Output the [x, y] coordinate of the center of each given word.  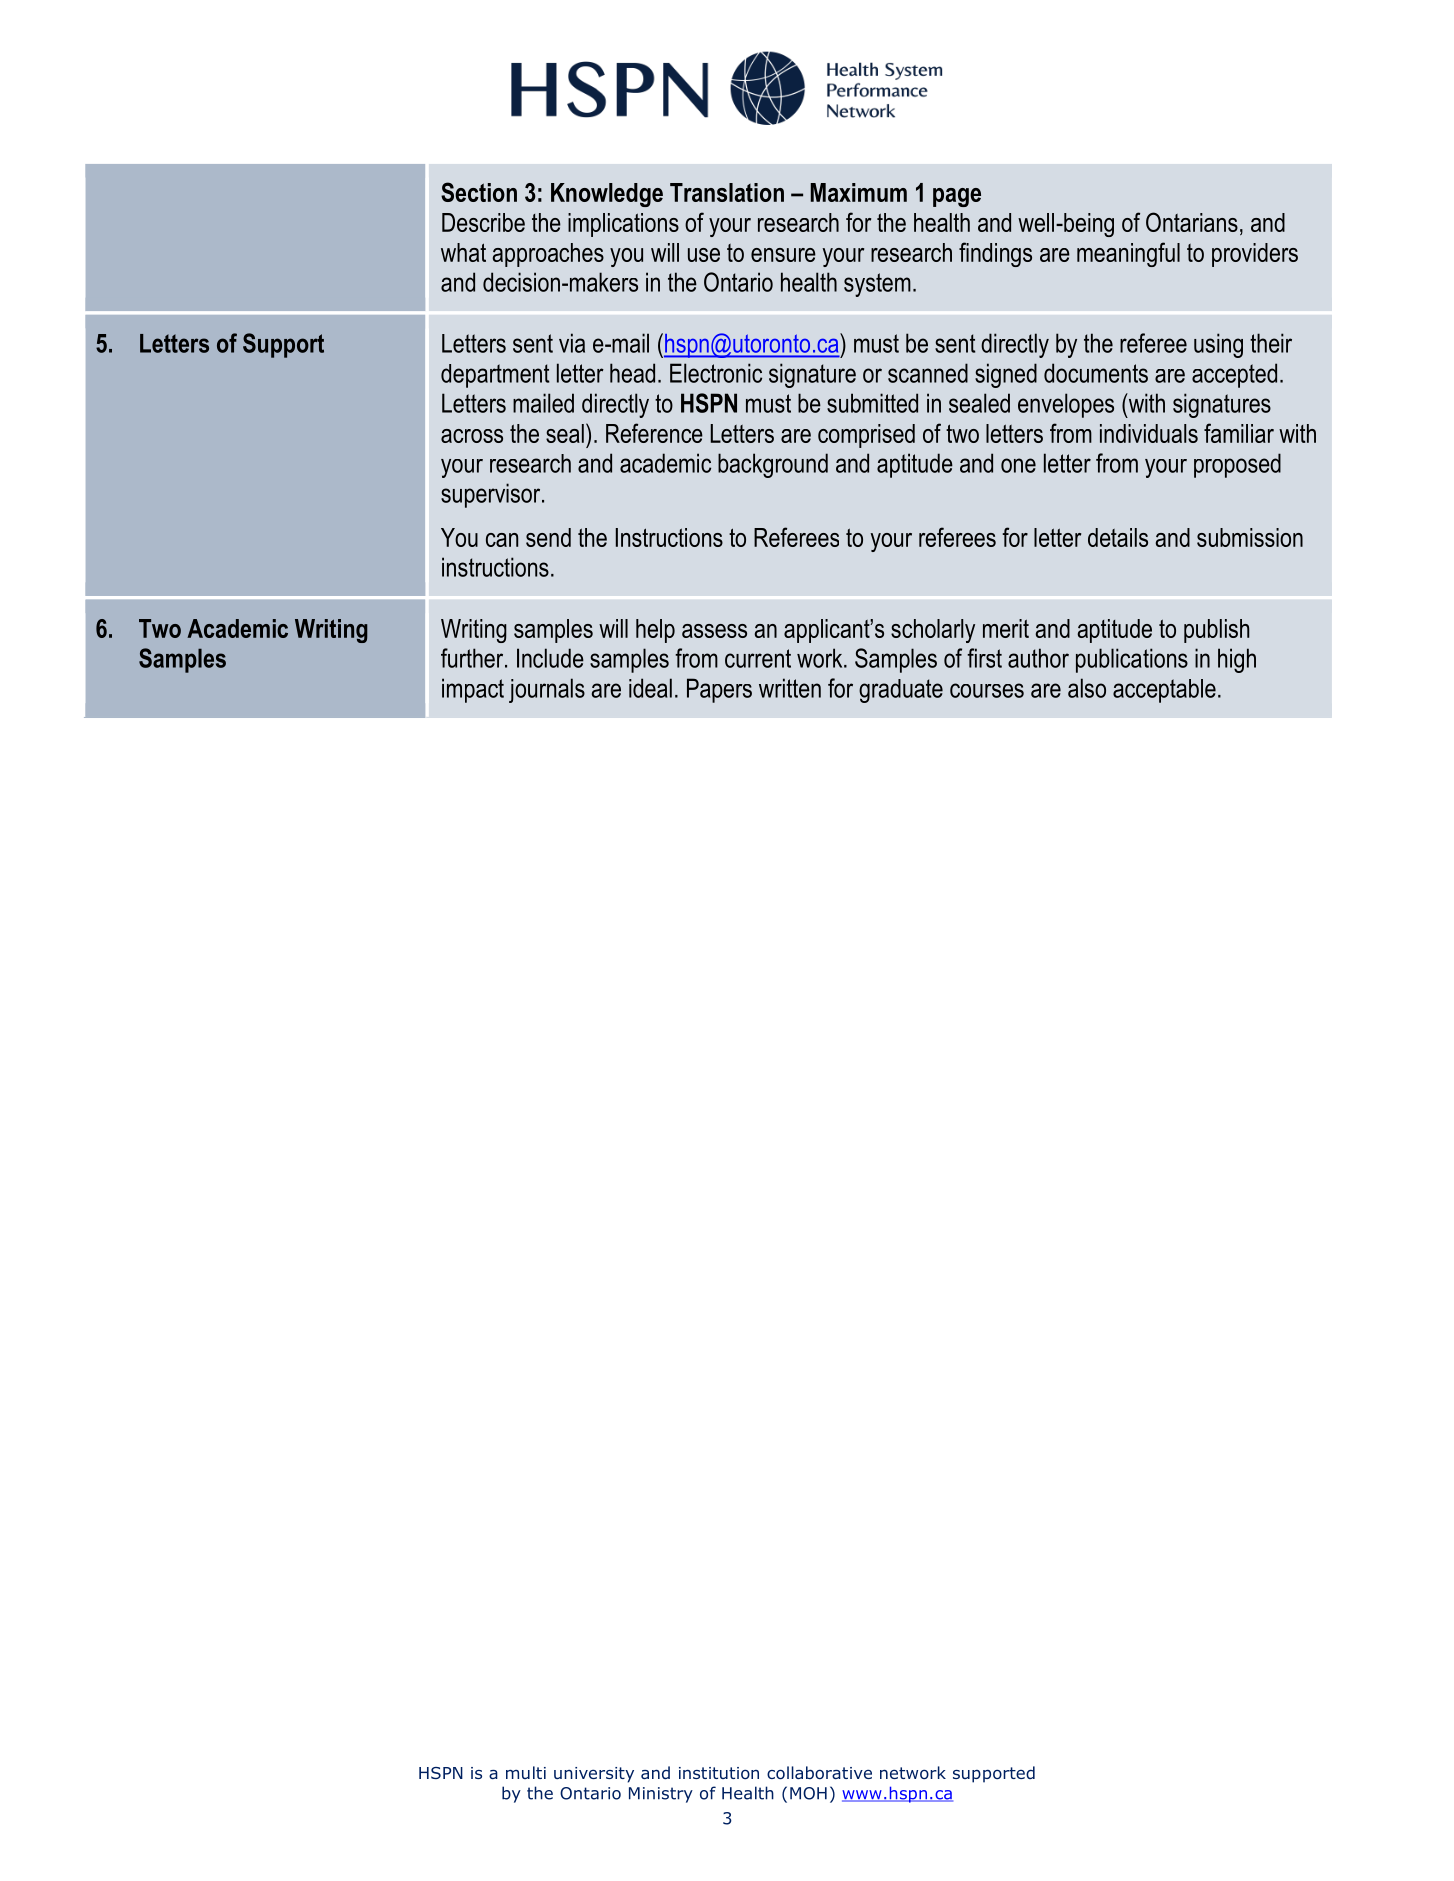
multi [526, 1772]
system [877, 285]
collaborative [819, 1773]
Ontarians [1192, 222]
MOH [808, 1793]
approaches [548, 255]
